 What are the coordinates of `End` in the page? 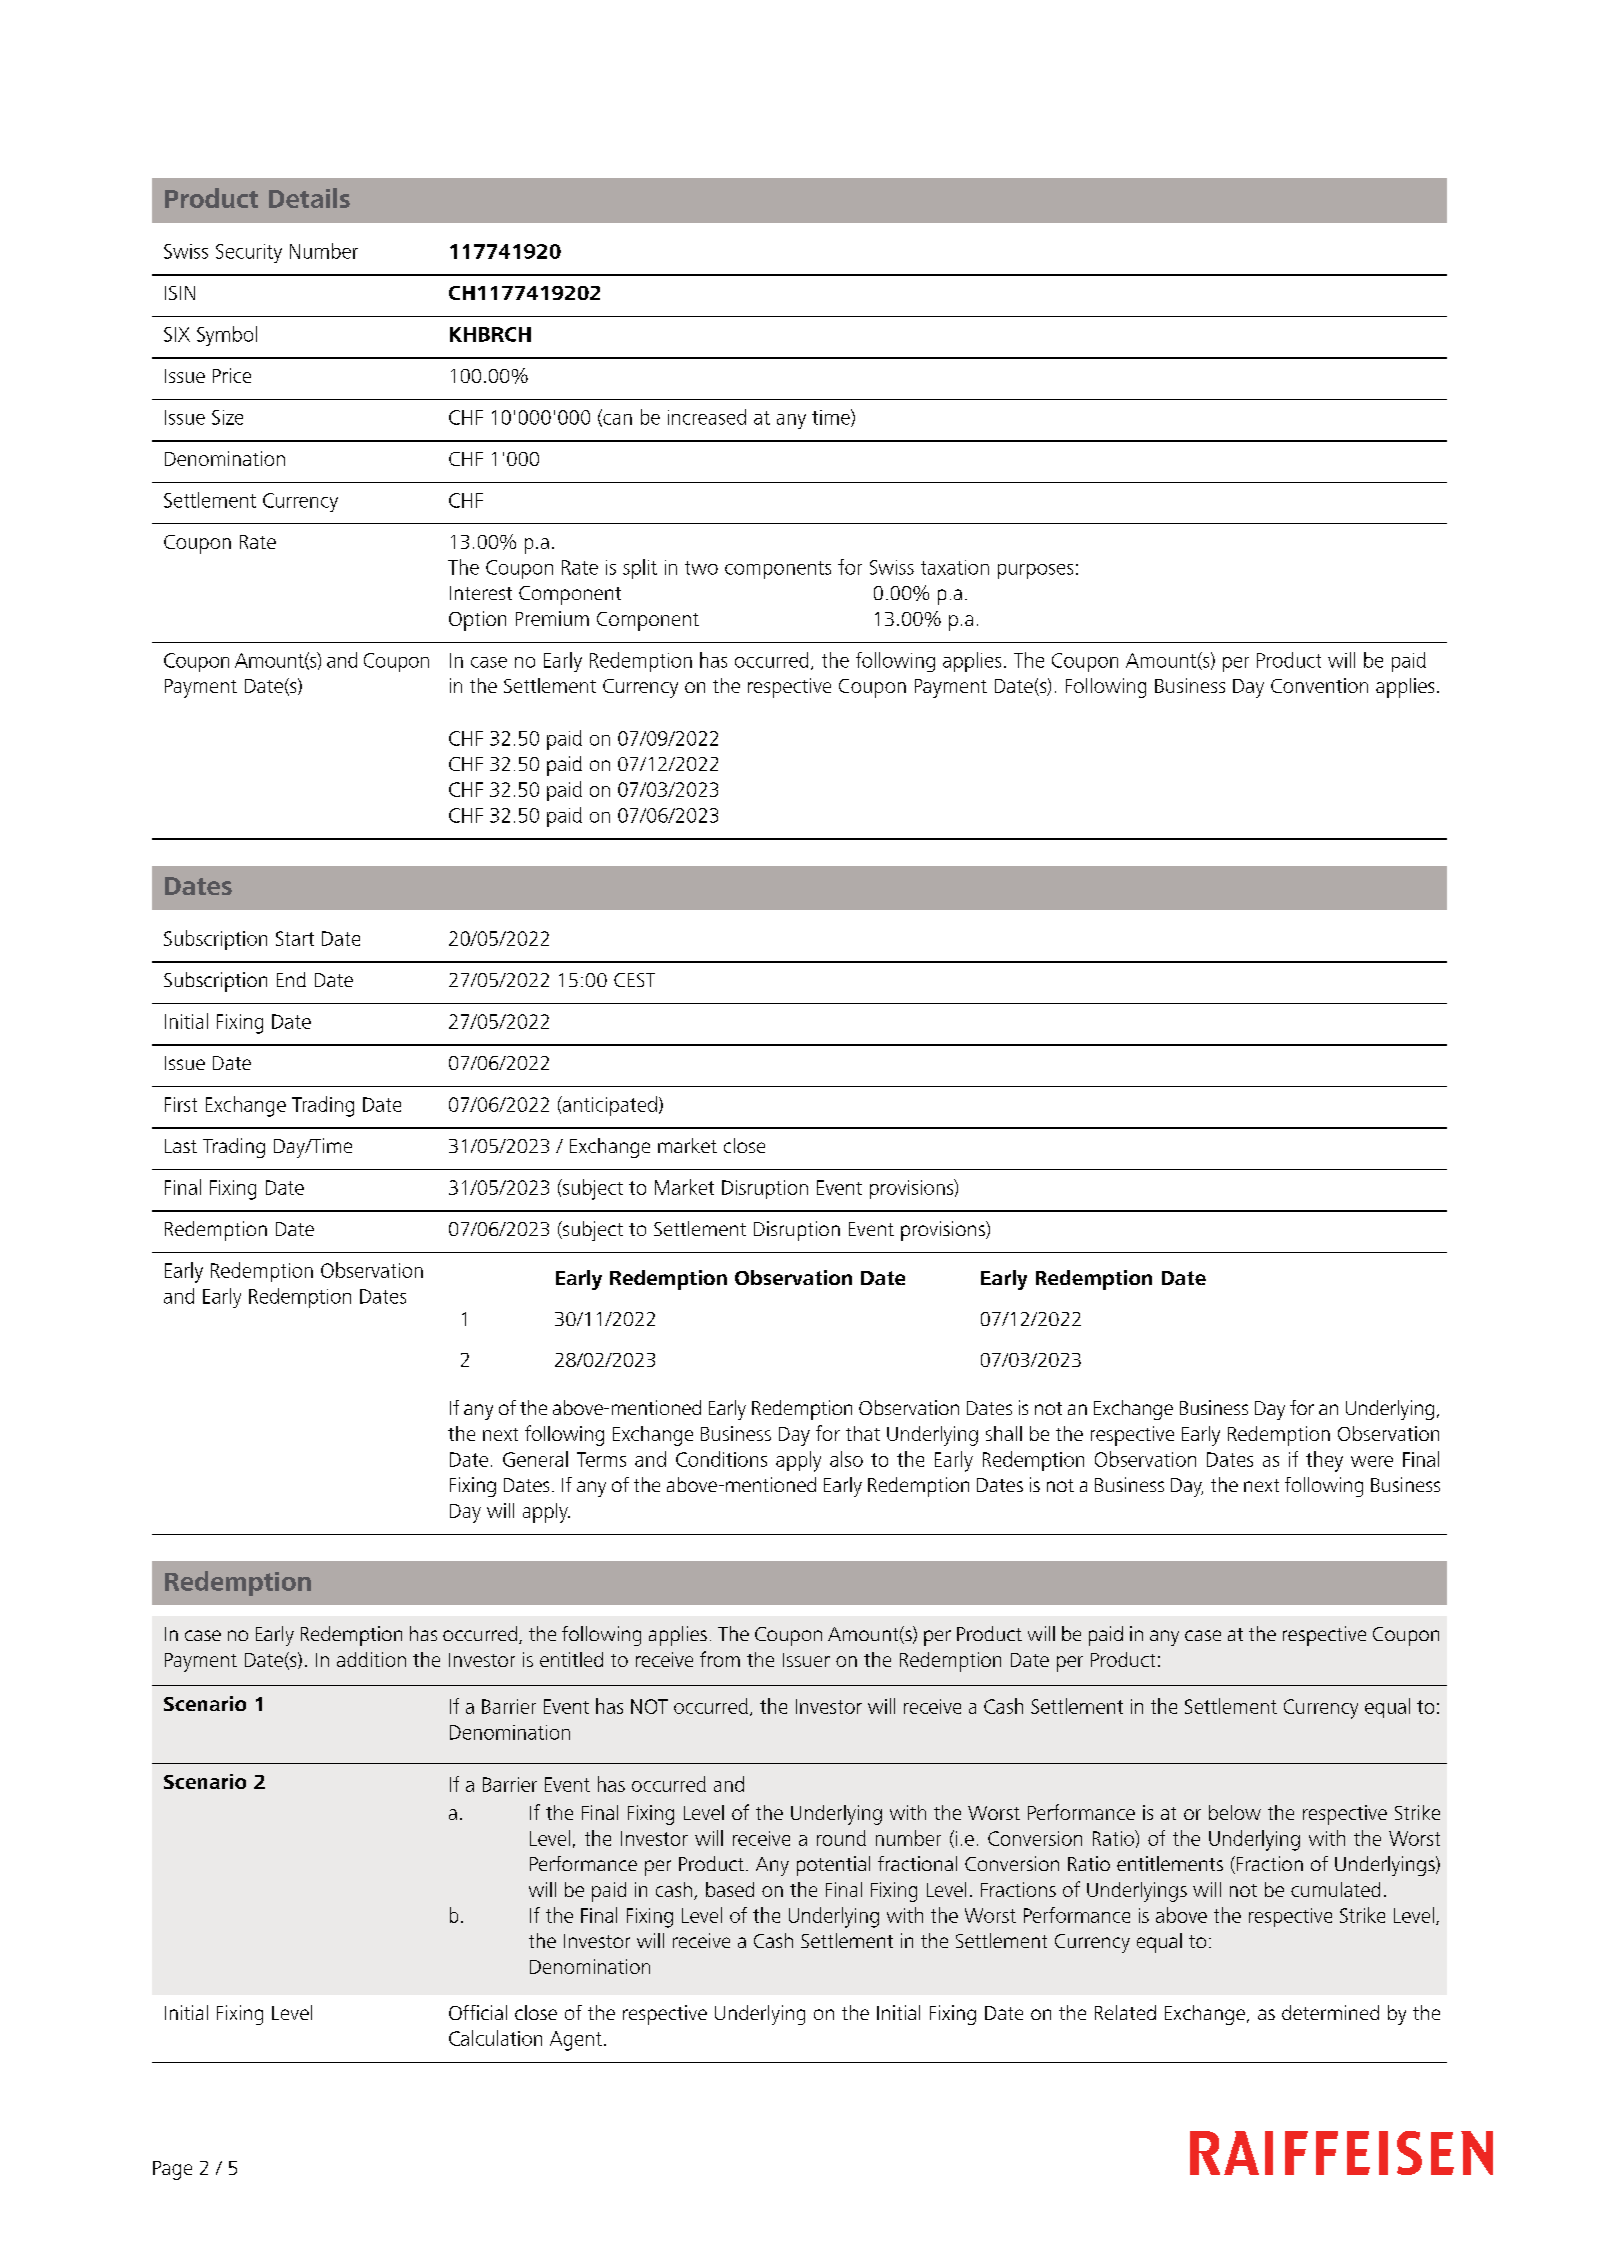 It's located at (291, 979).
